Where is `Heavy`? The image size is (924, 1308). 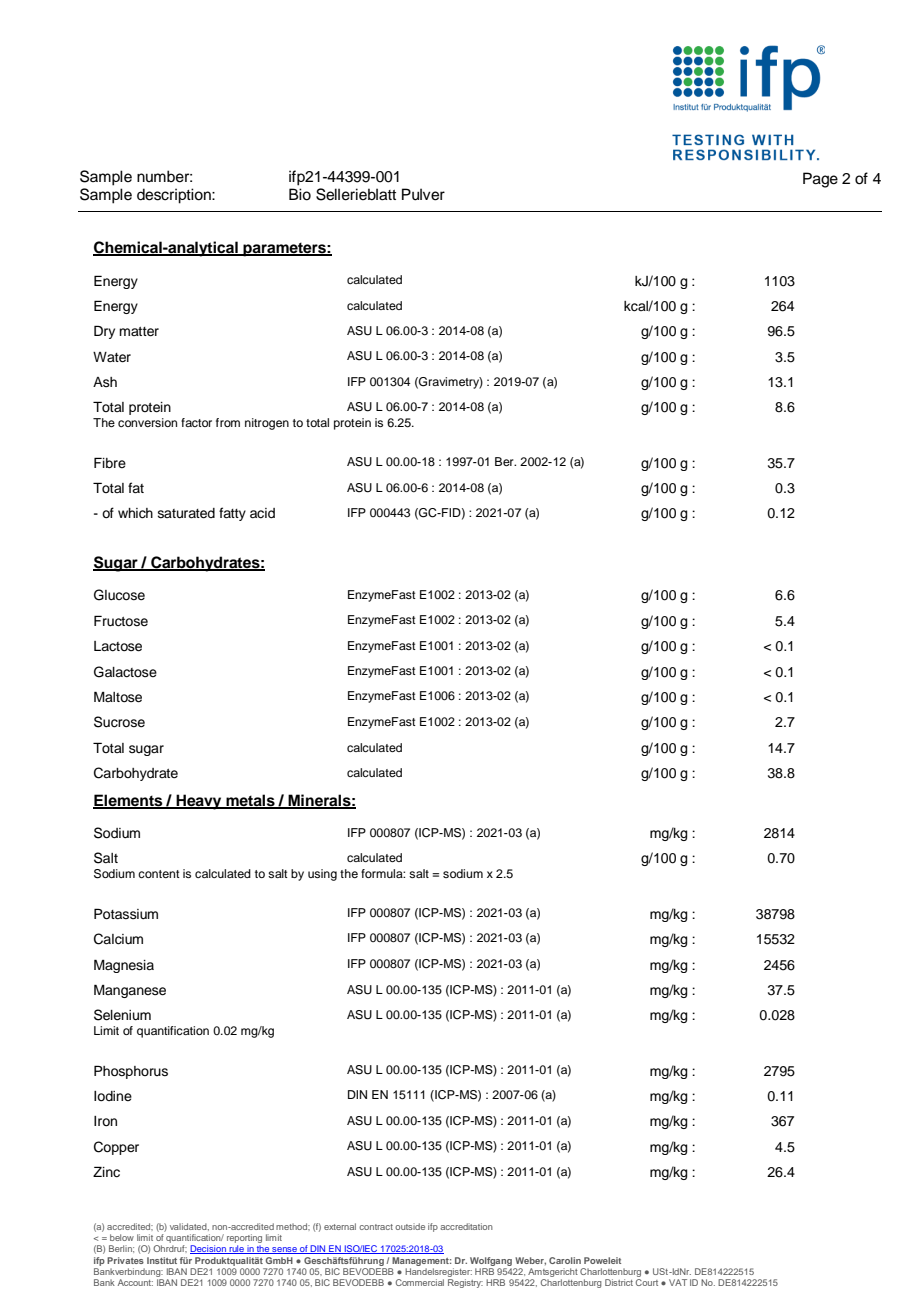
Heavy is located at coordinates (199, 802).
